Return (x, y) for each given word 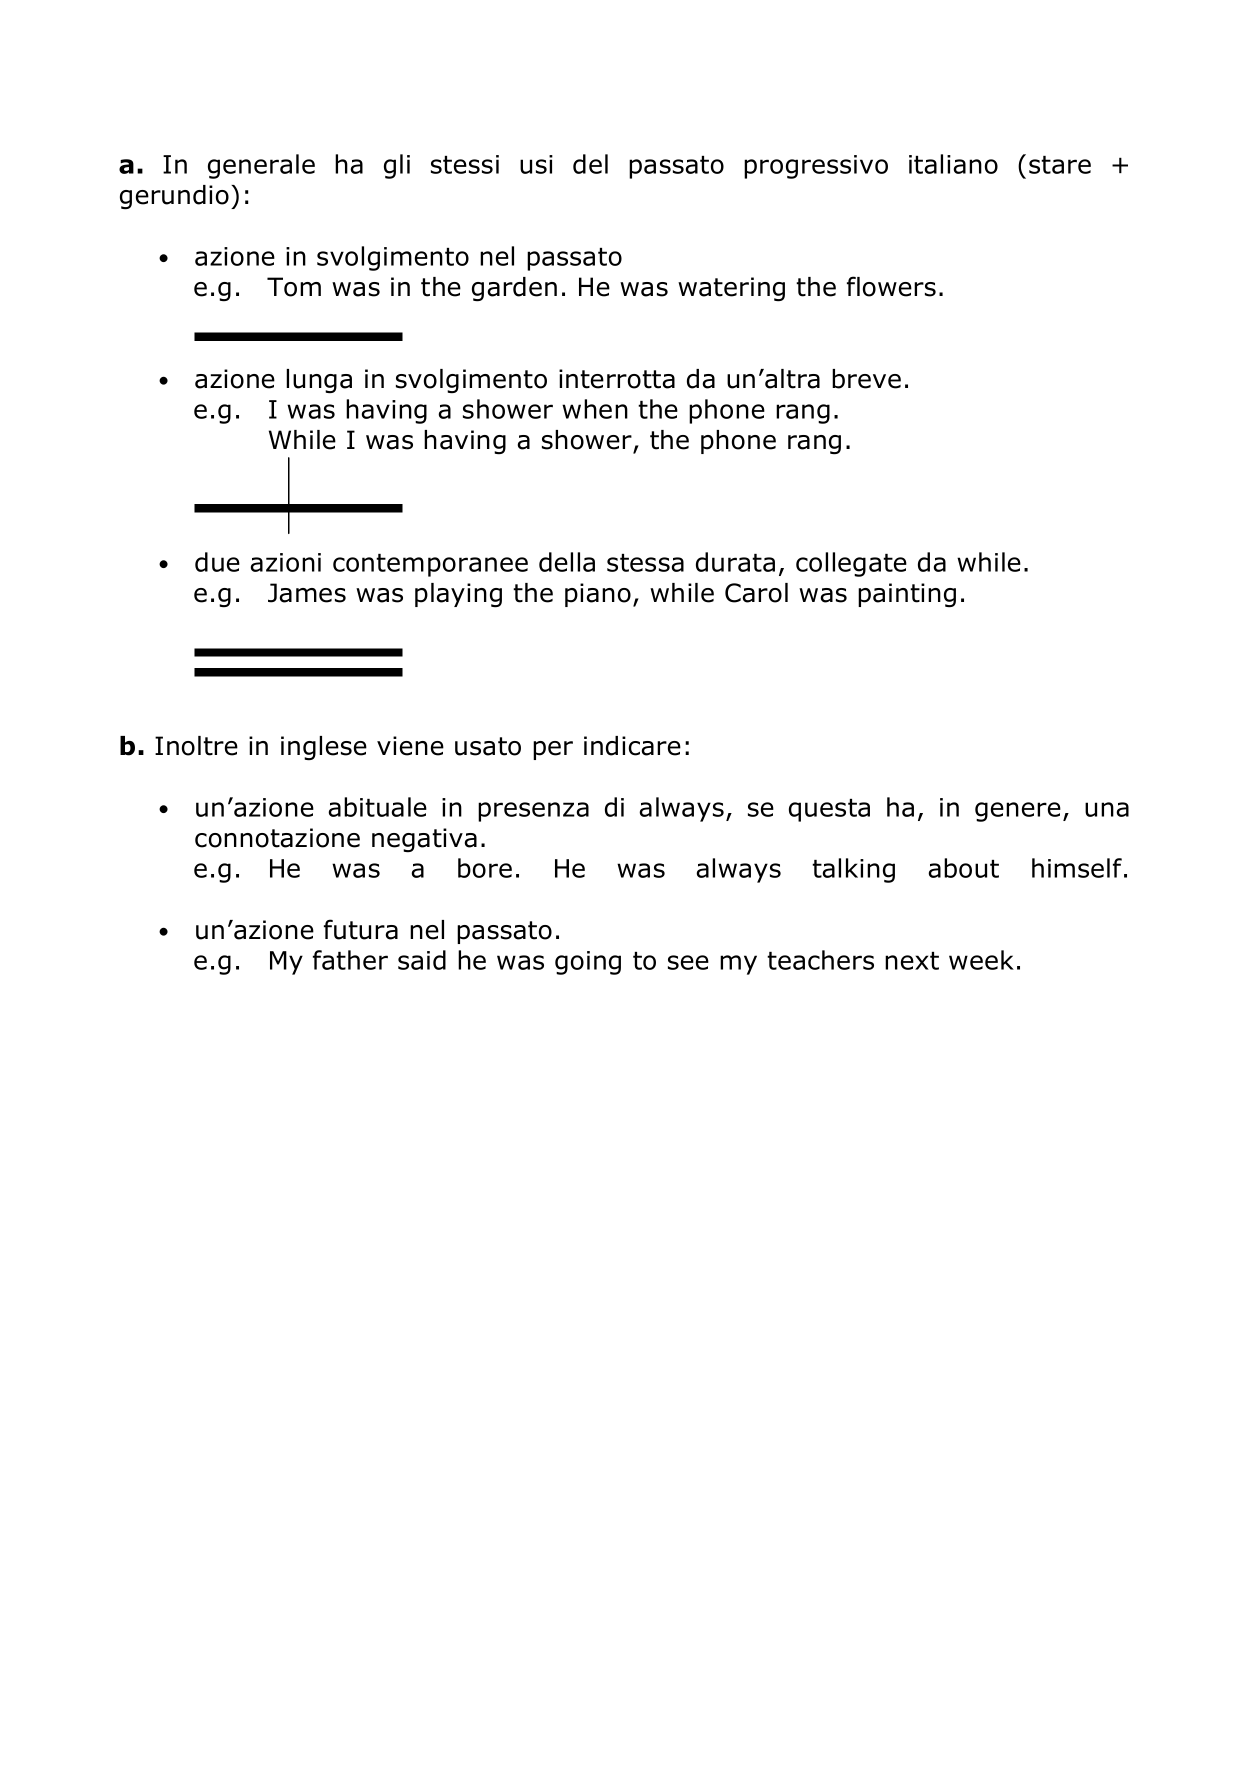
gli (397, 166)
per (553, 750)
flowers (891, 286)
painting (907, 595)
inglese (324, 748)
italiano (953, 164)
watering (731, 289)
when (595, 409)
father (350, 960)
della (567, 562)
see (688, 962)
